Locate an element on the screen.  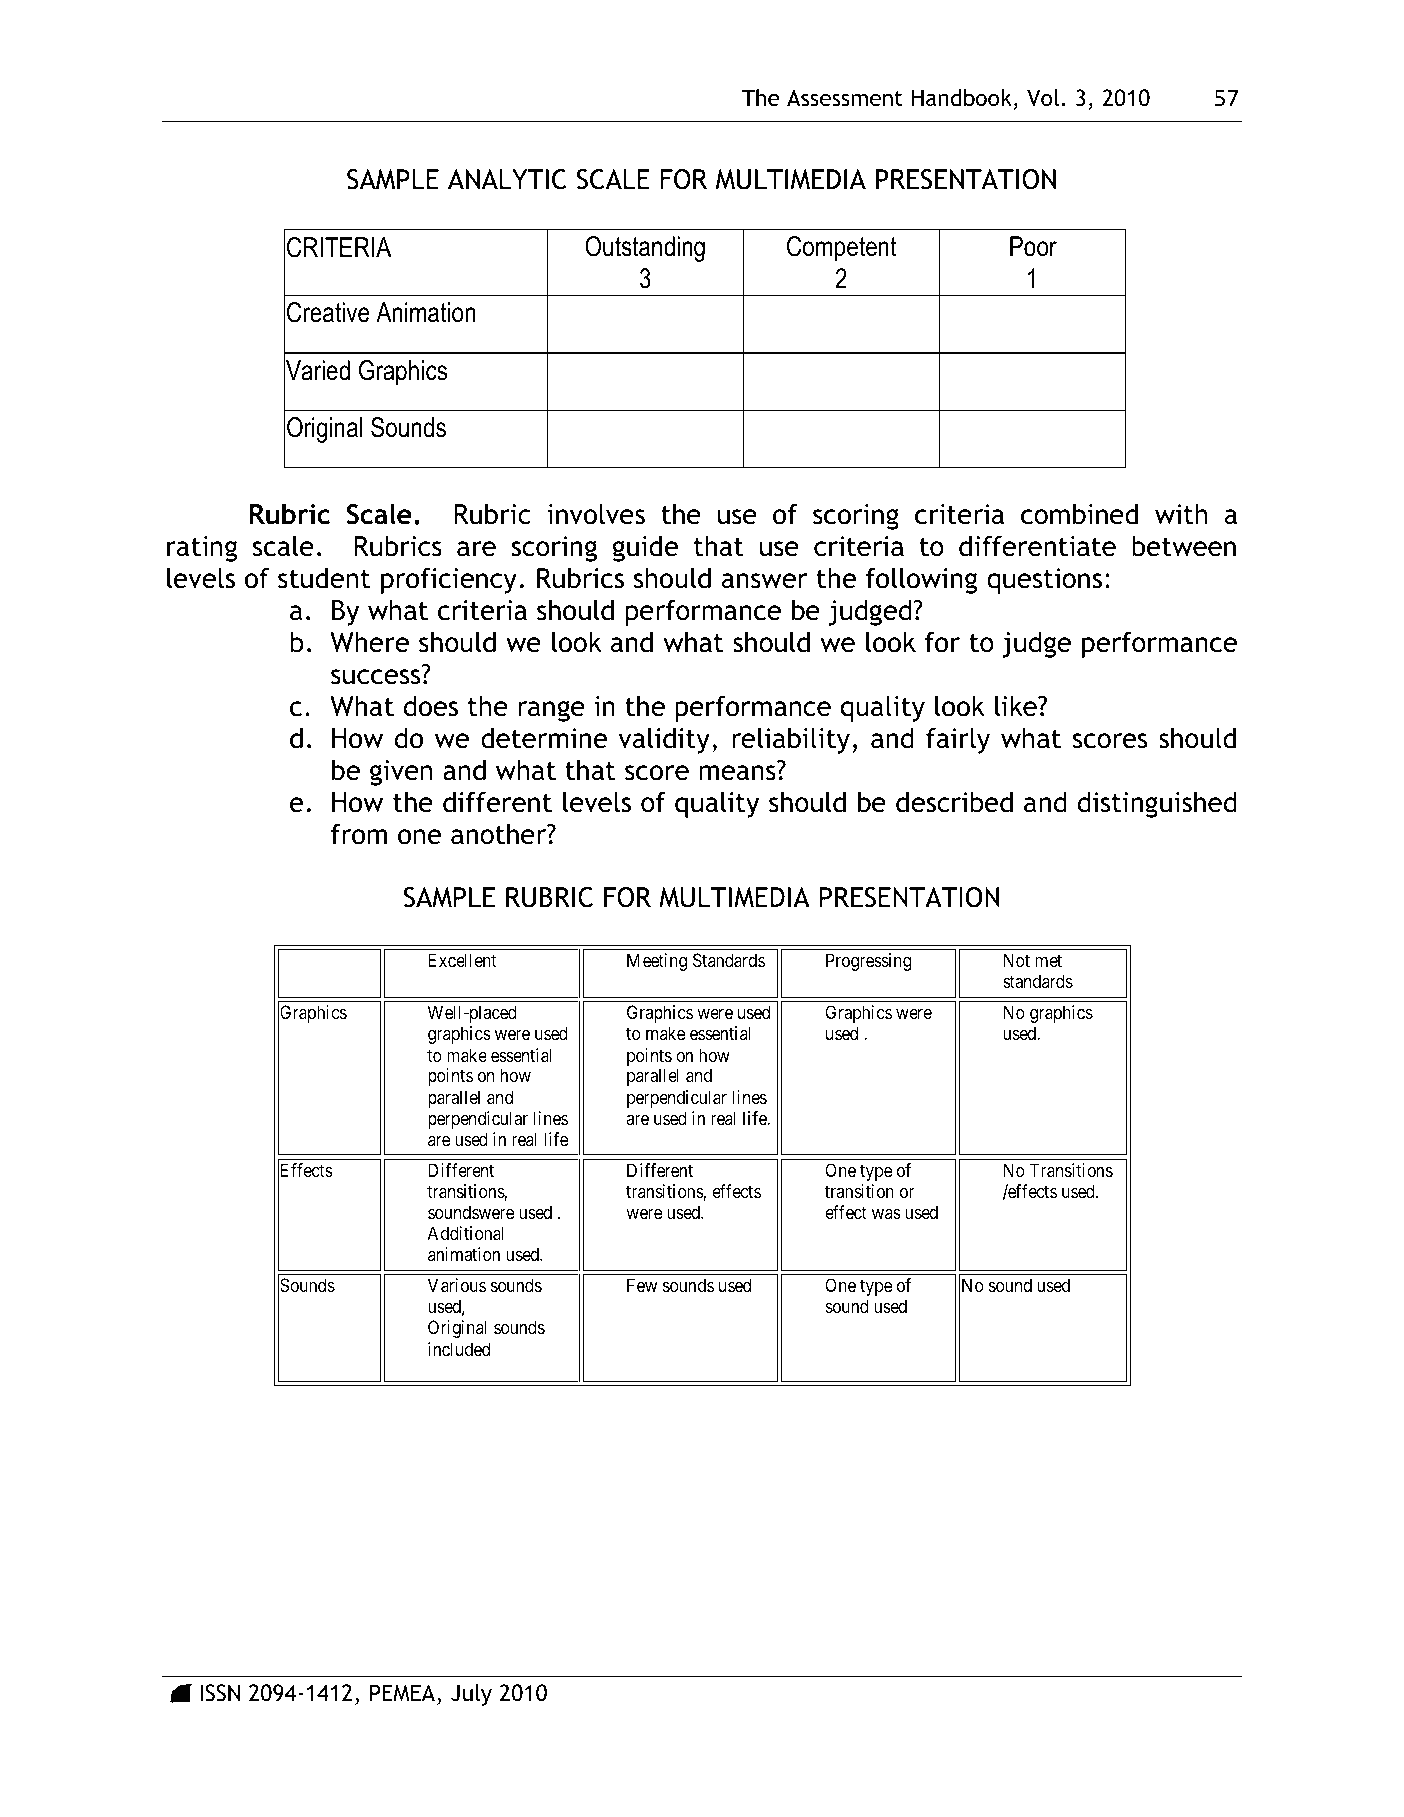
Where is located at coordinates (369, 642).
